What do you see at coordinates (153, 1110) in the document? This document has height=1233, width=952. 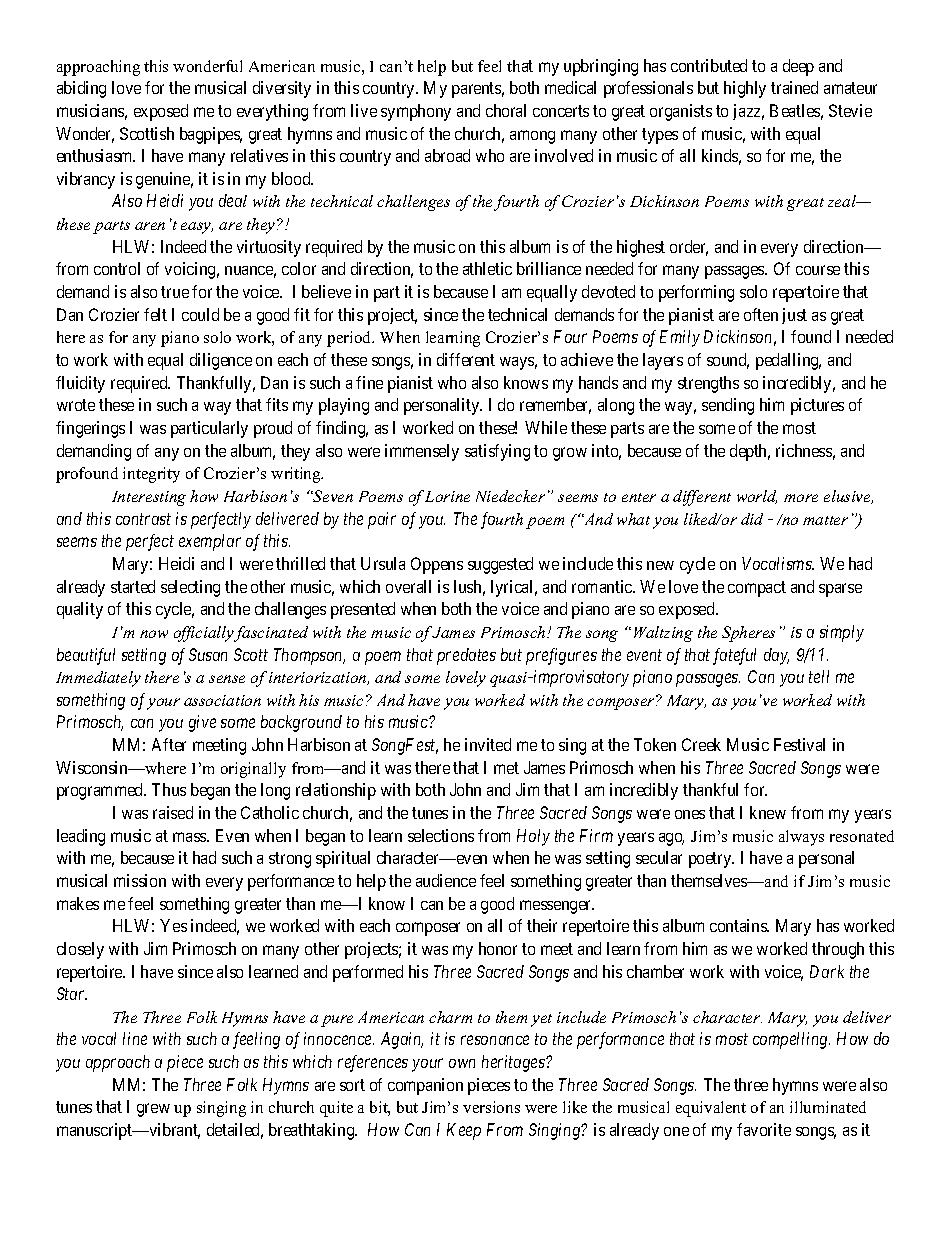 I see `grew` at bounding box center [153, 1110].
